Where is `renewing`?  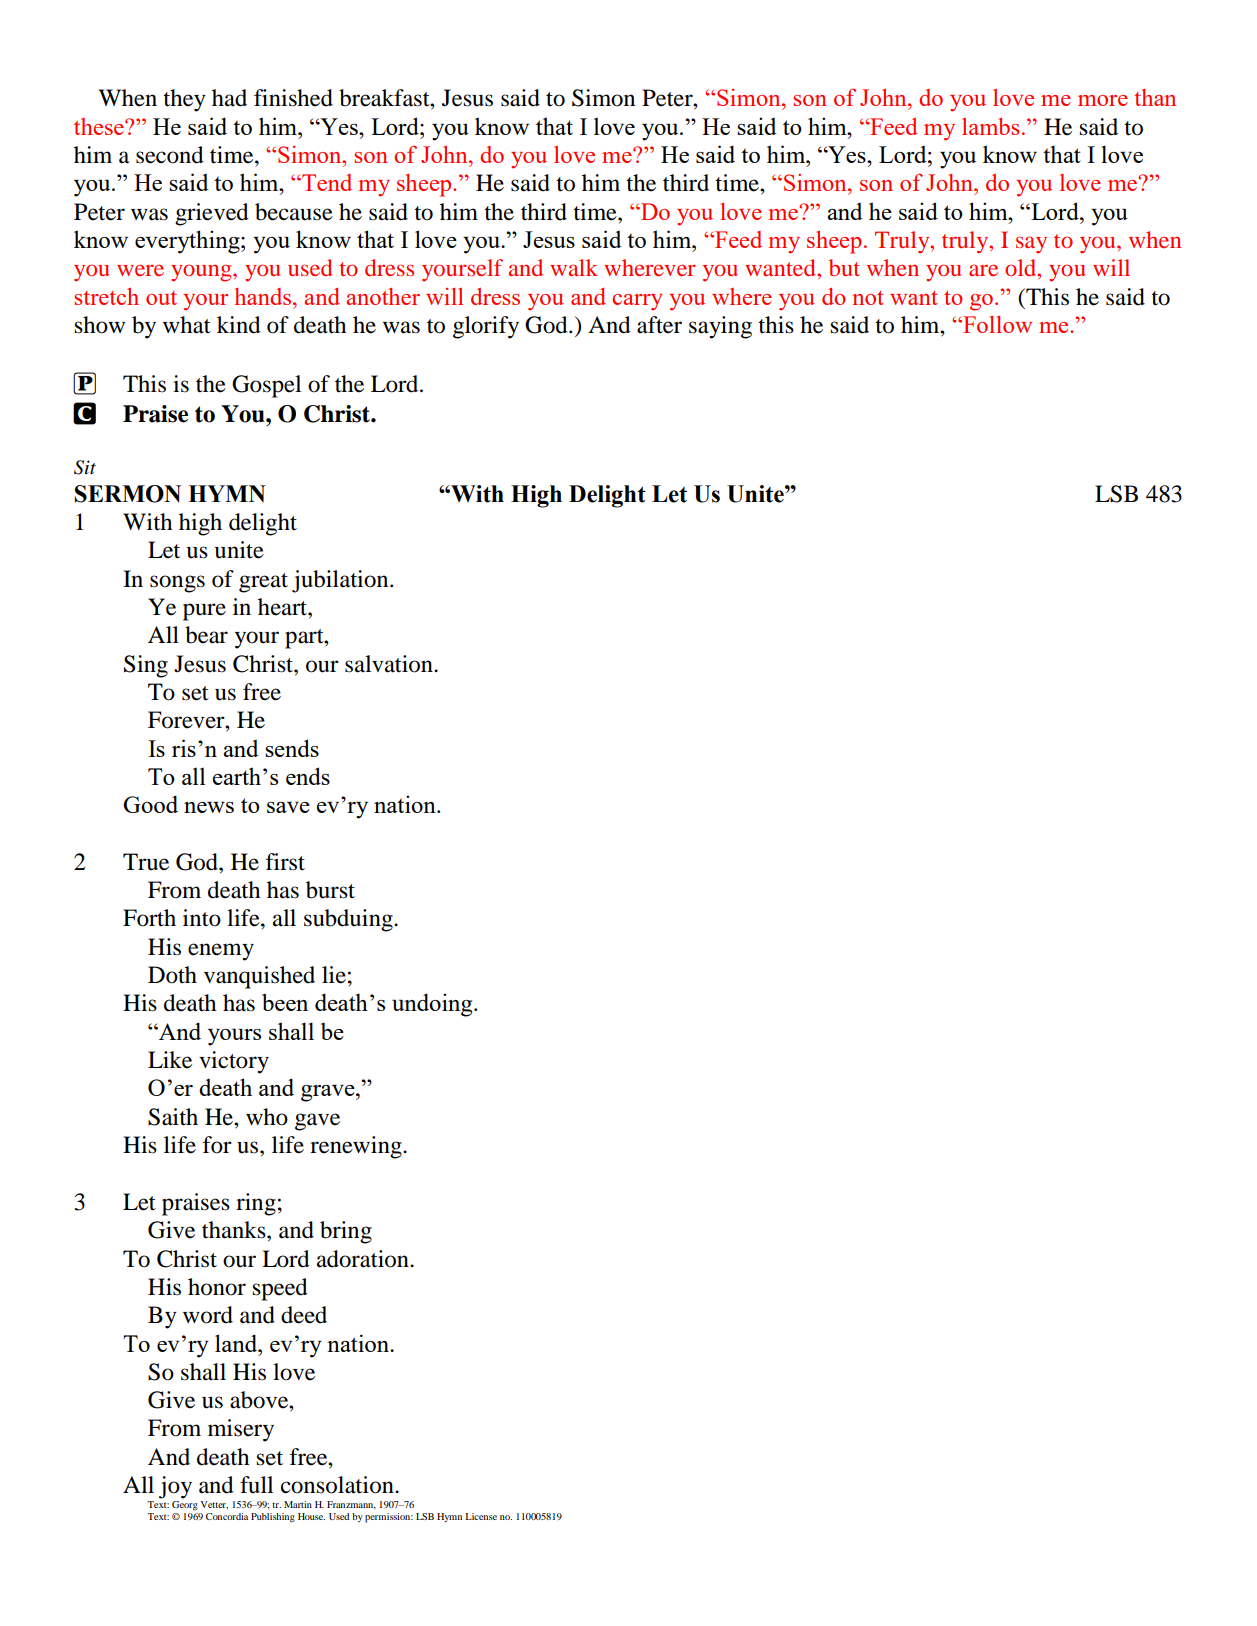
renewing is located at coordinates (357, 1147).
